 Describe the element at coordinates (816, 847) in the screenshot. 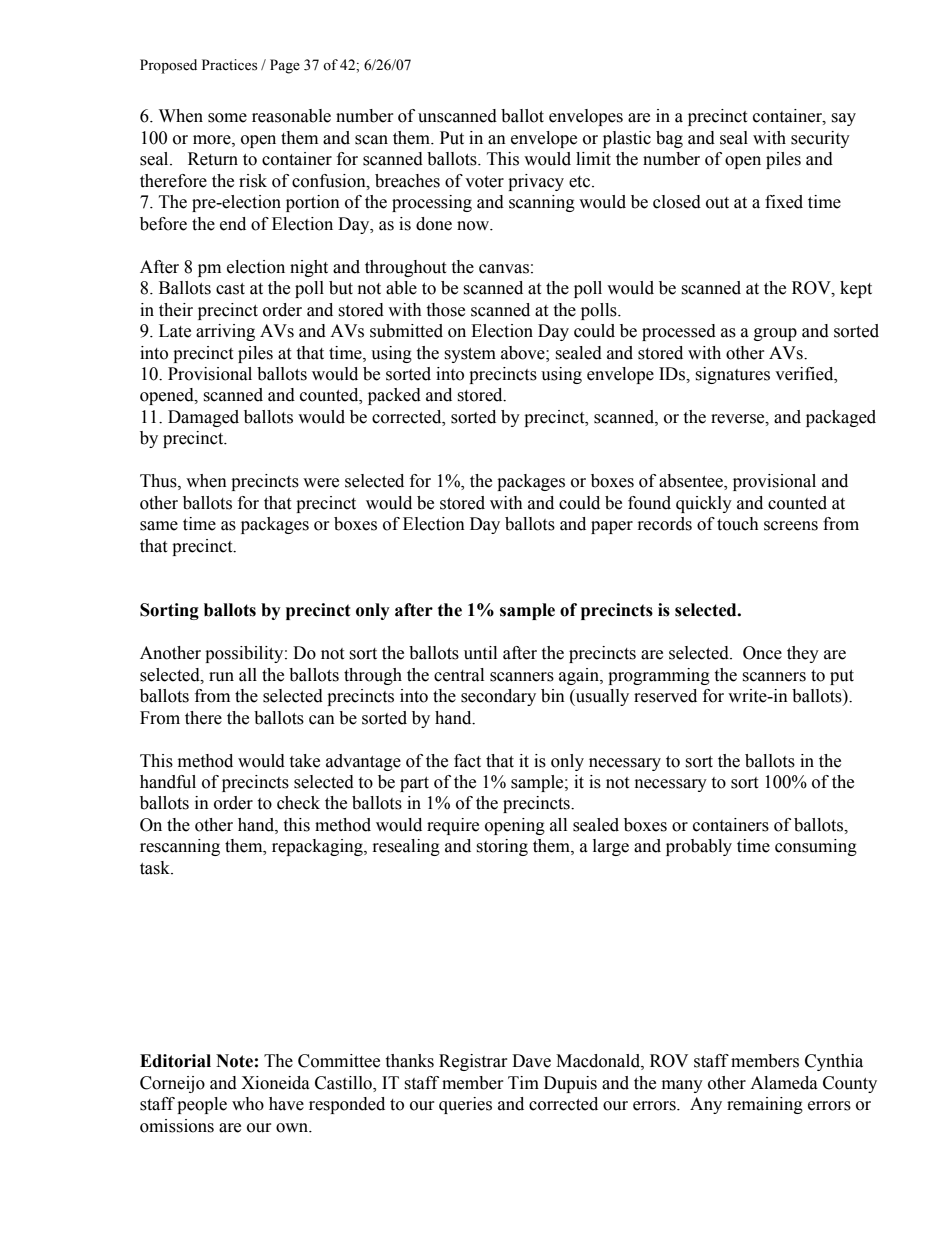

I see `consuming` at that location.
